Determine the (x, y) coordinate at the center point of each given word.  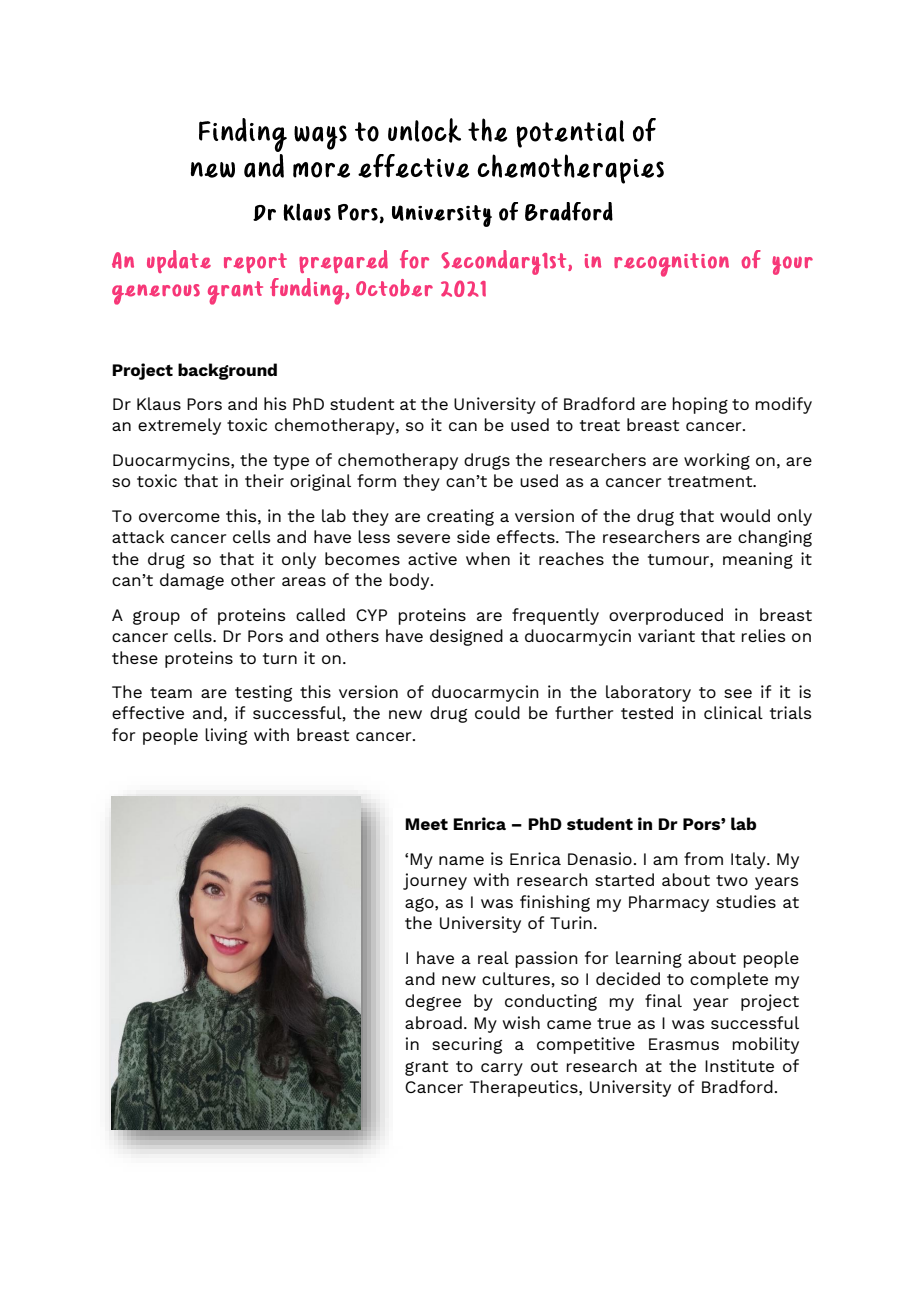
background (227, 371)
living (226, 736)
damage (192, 581)
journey (435, 881)
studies (746, 901)
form (376, 480)
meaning (758, 560)
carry (502, 1069)
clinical (733, 712)
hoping (700, 405)
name (461, 860)
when (488, 558)
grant (426, 1068)
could (497, 712)
